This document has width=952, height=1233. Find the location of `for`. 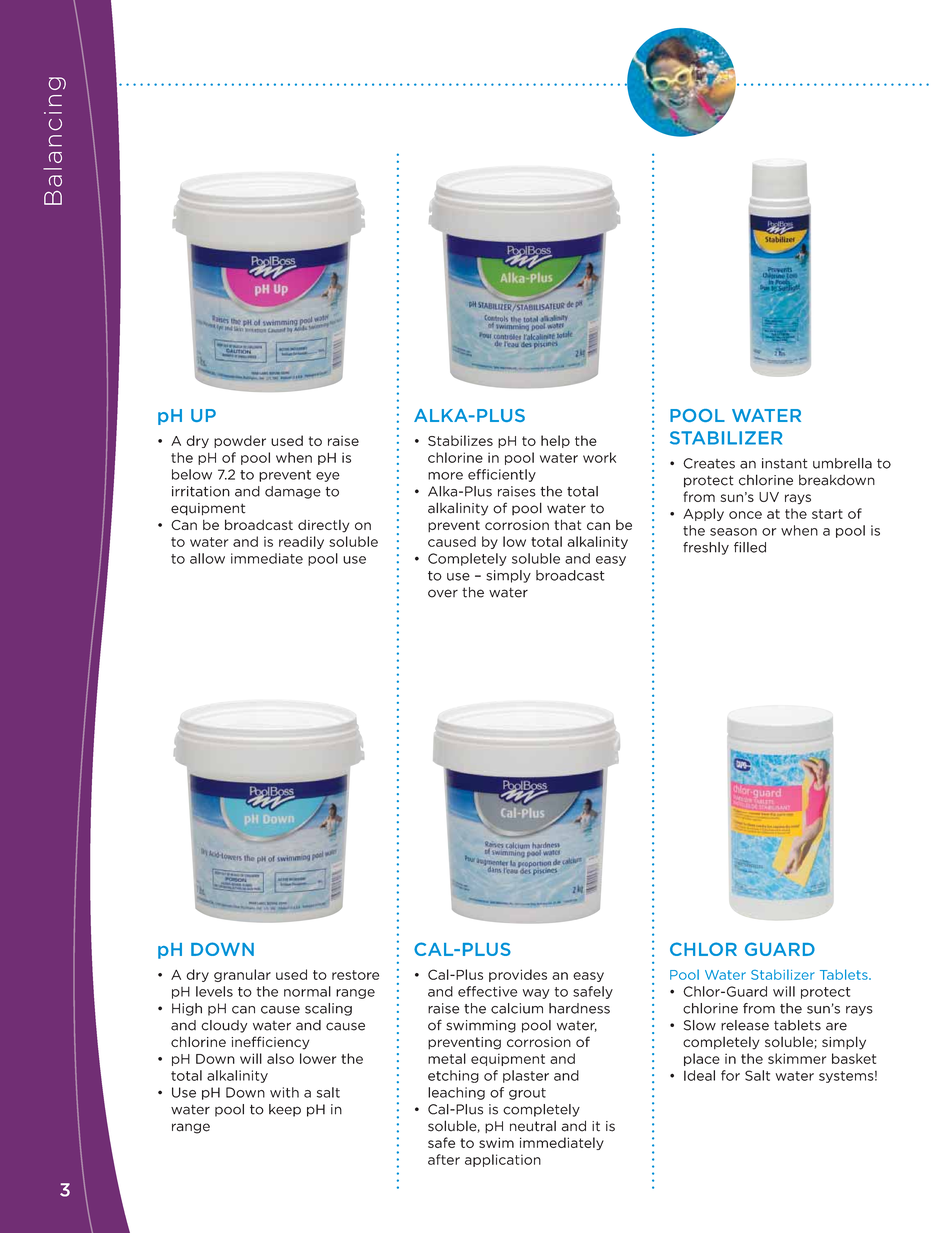

for is located at coordinates (730, 1075).
